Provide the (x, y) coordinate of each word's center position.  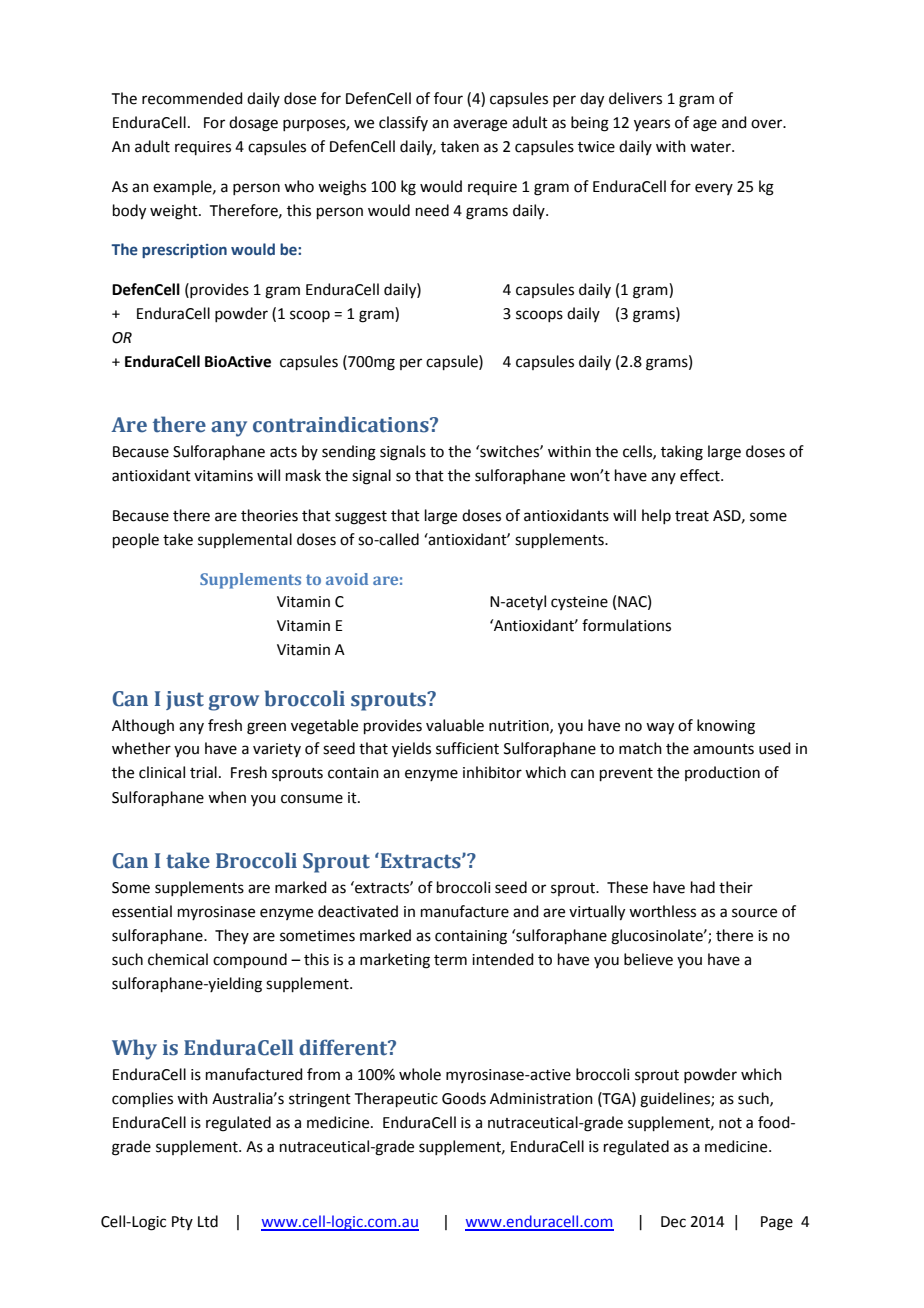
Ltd (208, 1221)
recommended (192, 98)
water (711, 147)
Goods (464, 1098)
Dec (673, 1222)
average (480, 125)
